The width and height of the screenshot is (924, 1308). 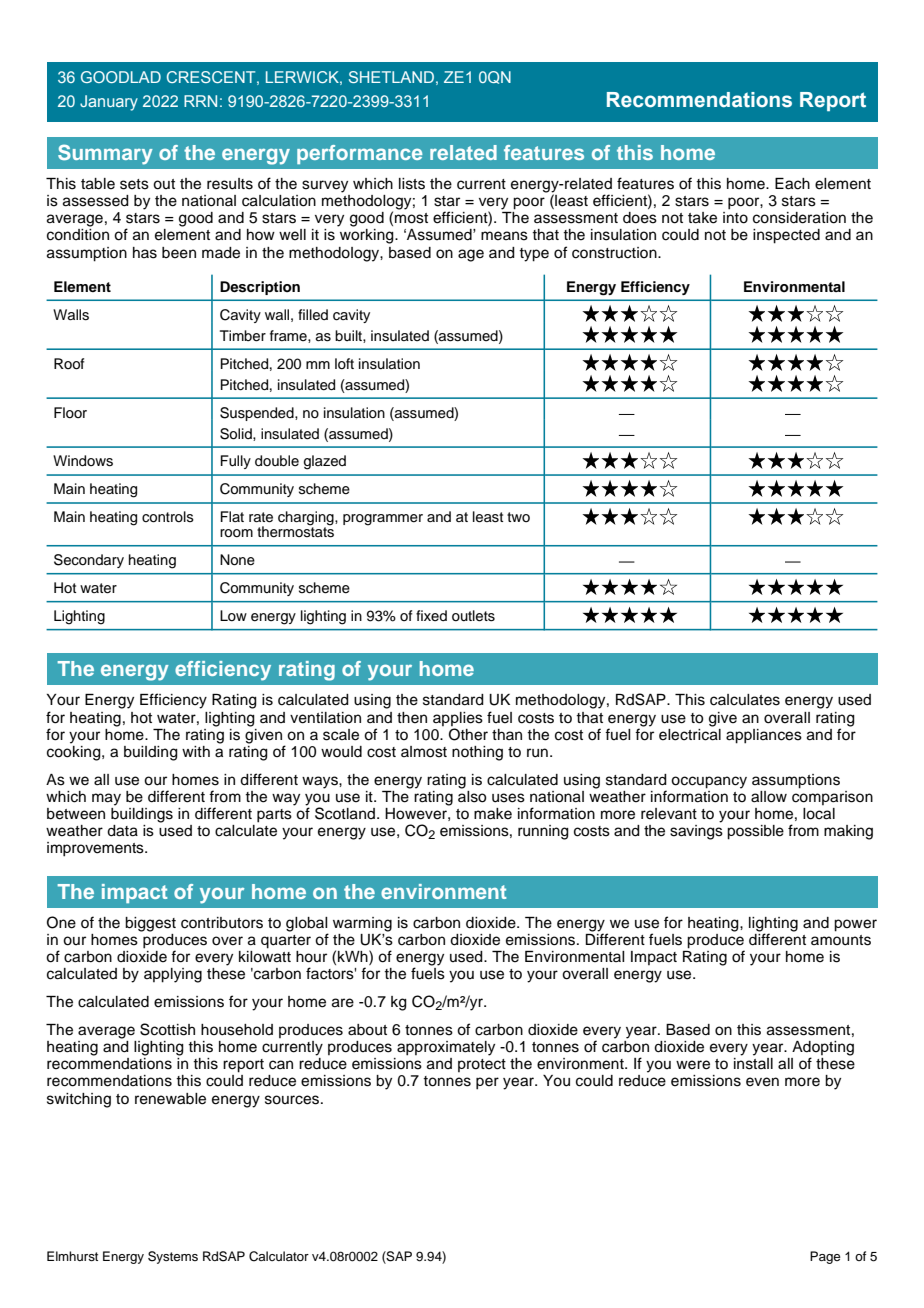 I want to click on with, so click(x=196, y=751).
